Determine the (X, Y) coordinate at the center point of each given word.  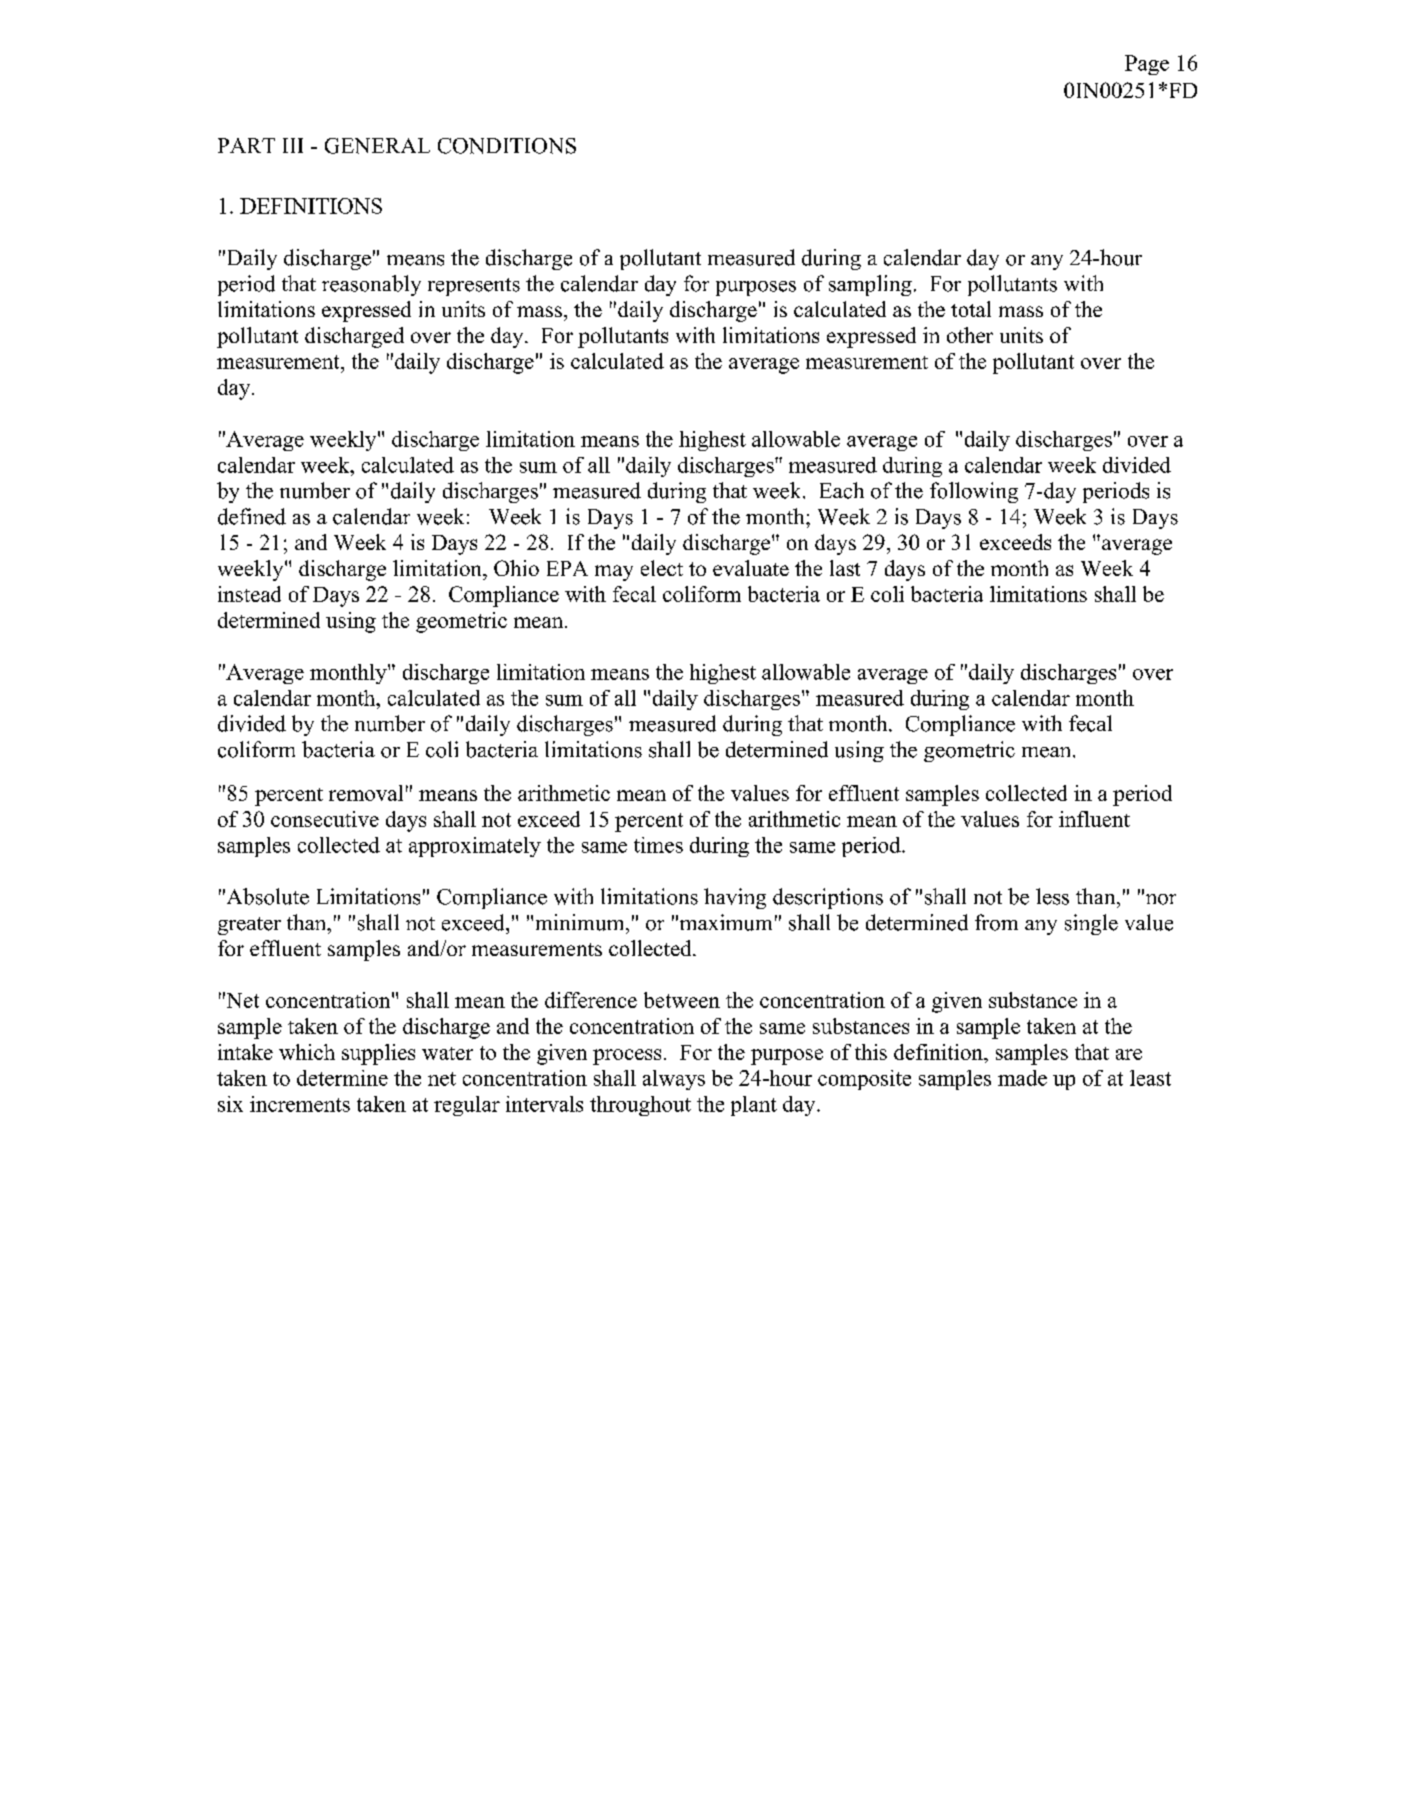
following (974, 492)
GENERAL (377, 146)
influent (1094, 819)
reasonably (371, 285)
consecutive (325, 819)
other (970, 335)
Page (1147, 65)
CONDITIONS (507, 146)
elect (662, 568)
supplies (378, 1054)
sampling (870, 285)
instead (249, 594)
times (658, 845)
